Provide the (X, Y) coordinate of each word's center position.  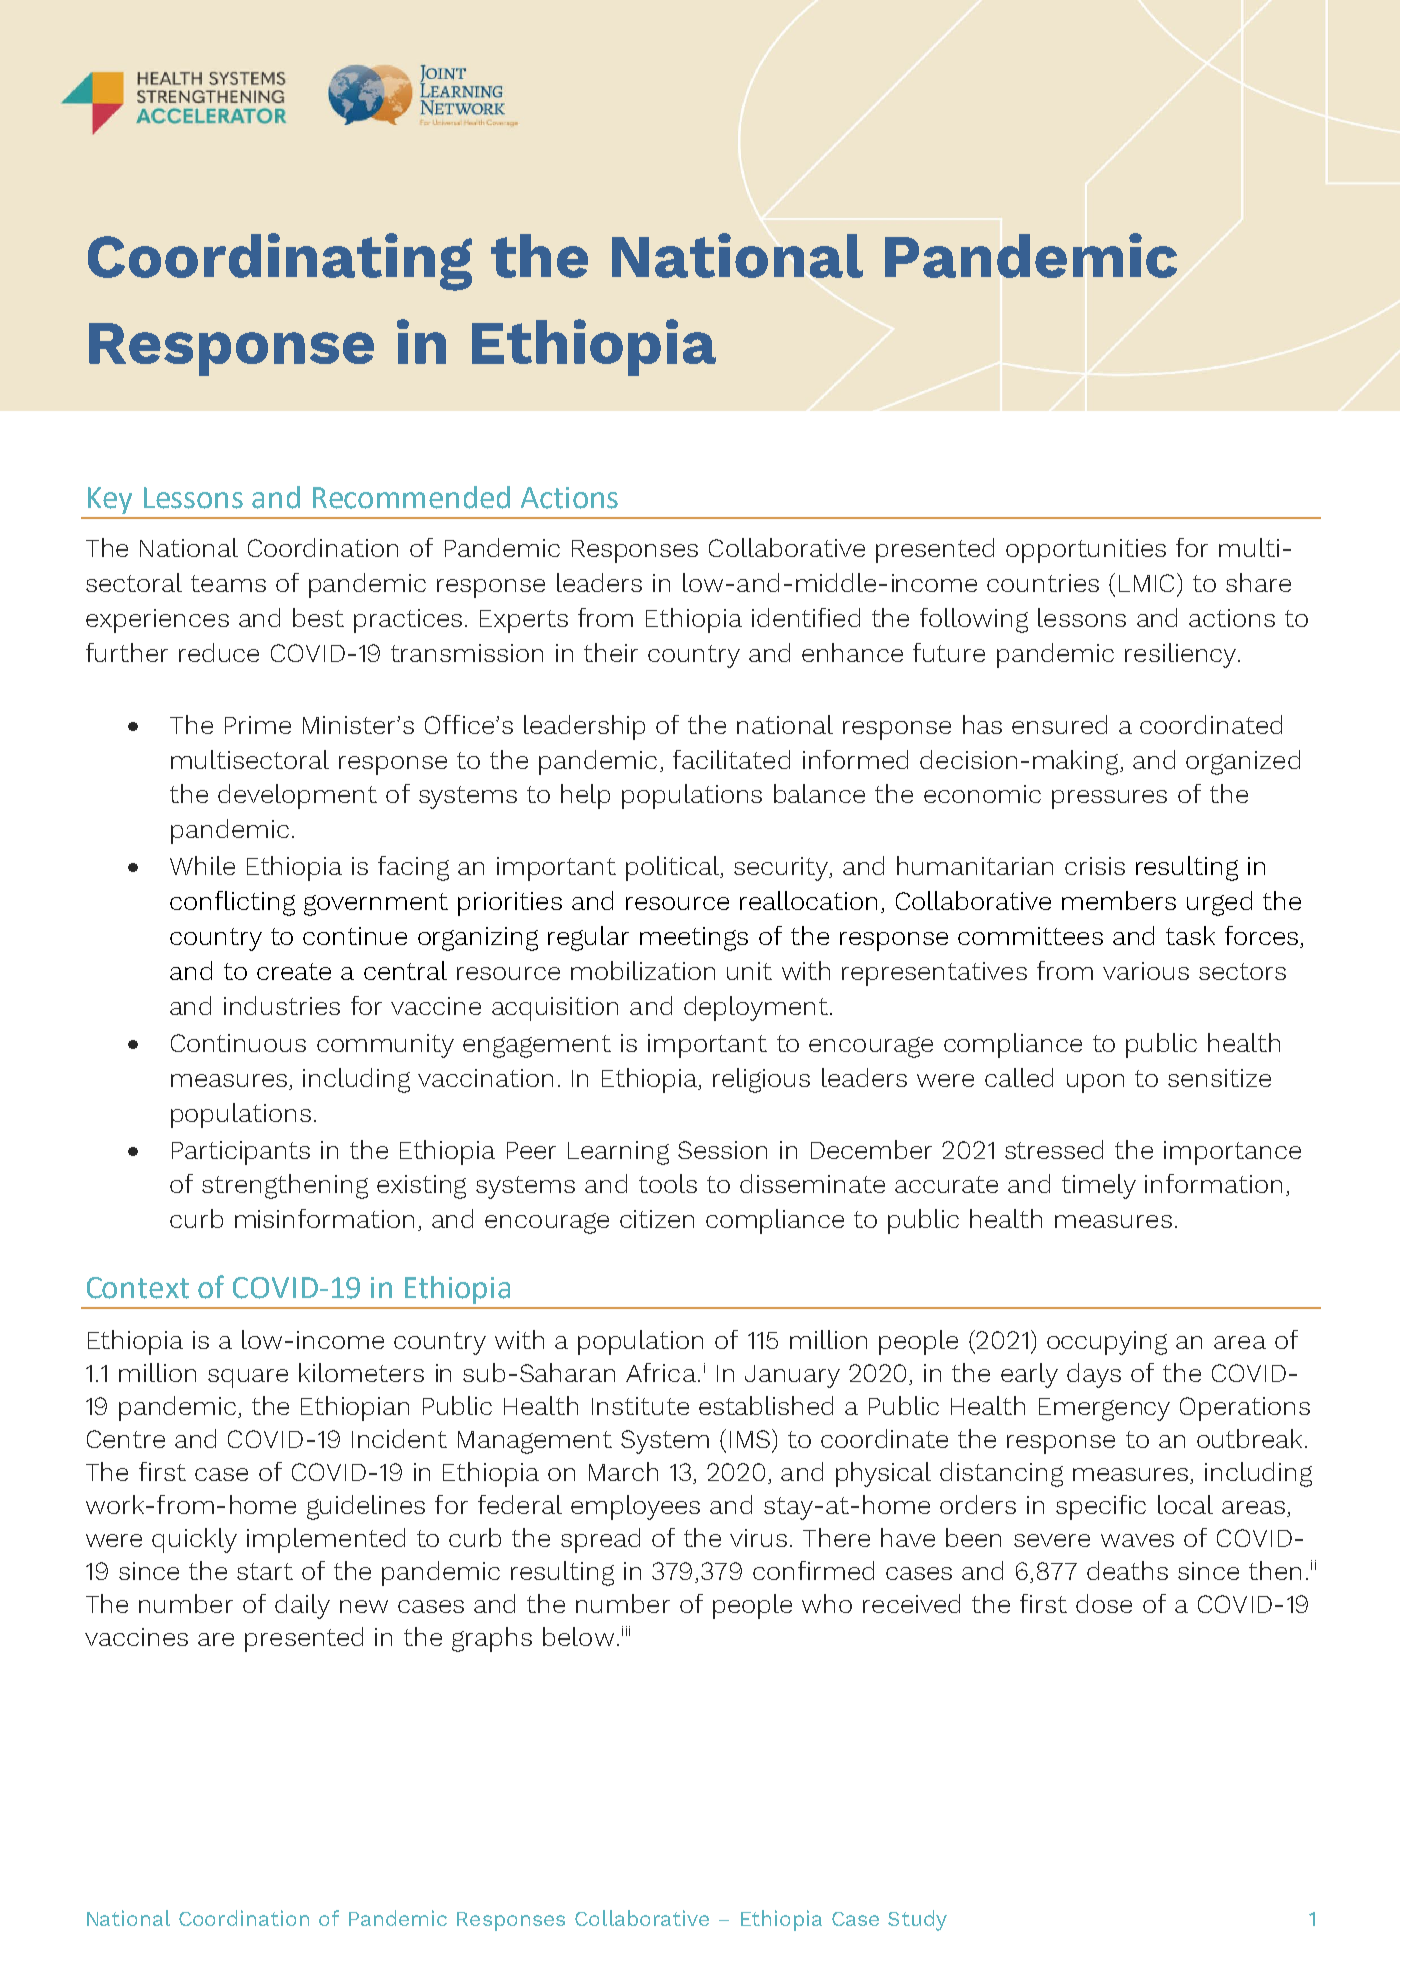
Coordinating (280, 262)
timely (1099, 1186)
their (611, 652)
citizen (657, 1219)
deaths (1127, 1570)
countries (1043, 583)
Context (138, 1288)
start (265, 1571)
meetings (694, 939)
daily (302, 1606)
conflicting (232, 903)
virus (758, 1538)
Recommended (411, 497)
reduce (219, 652)
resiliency (1180, 655)
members (1119, 900)
